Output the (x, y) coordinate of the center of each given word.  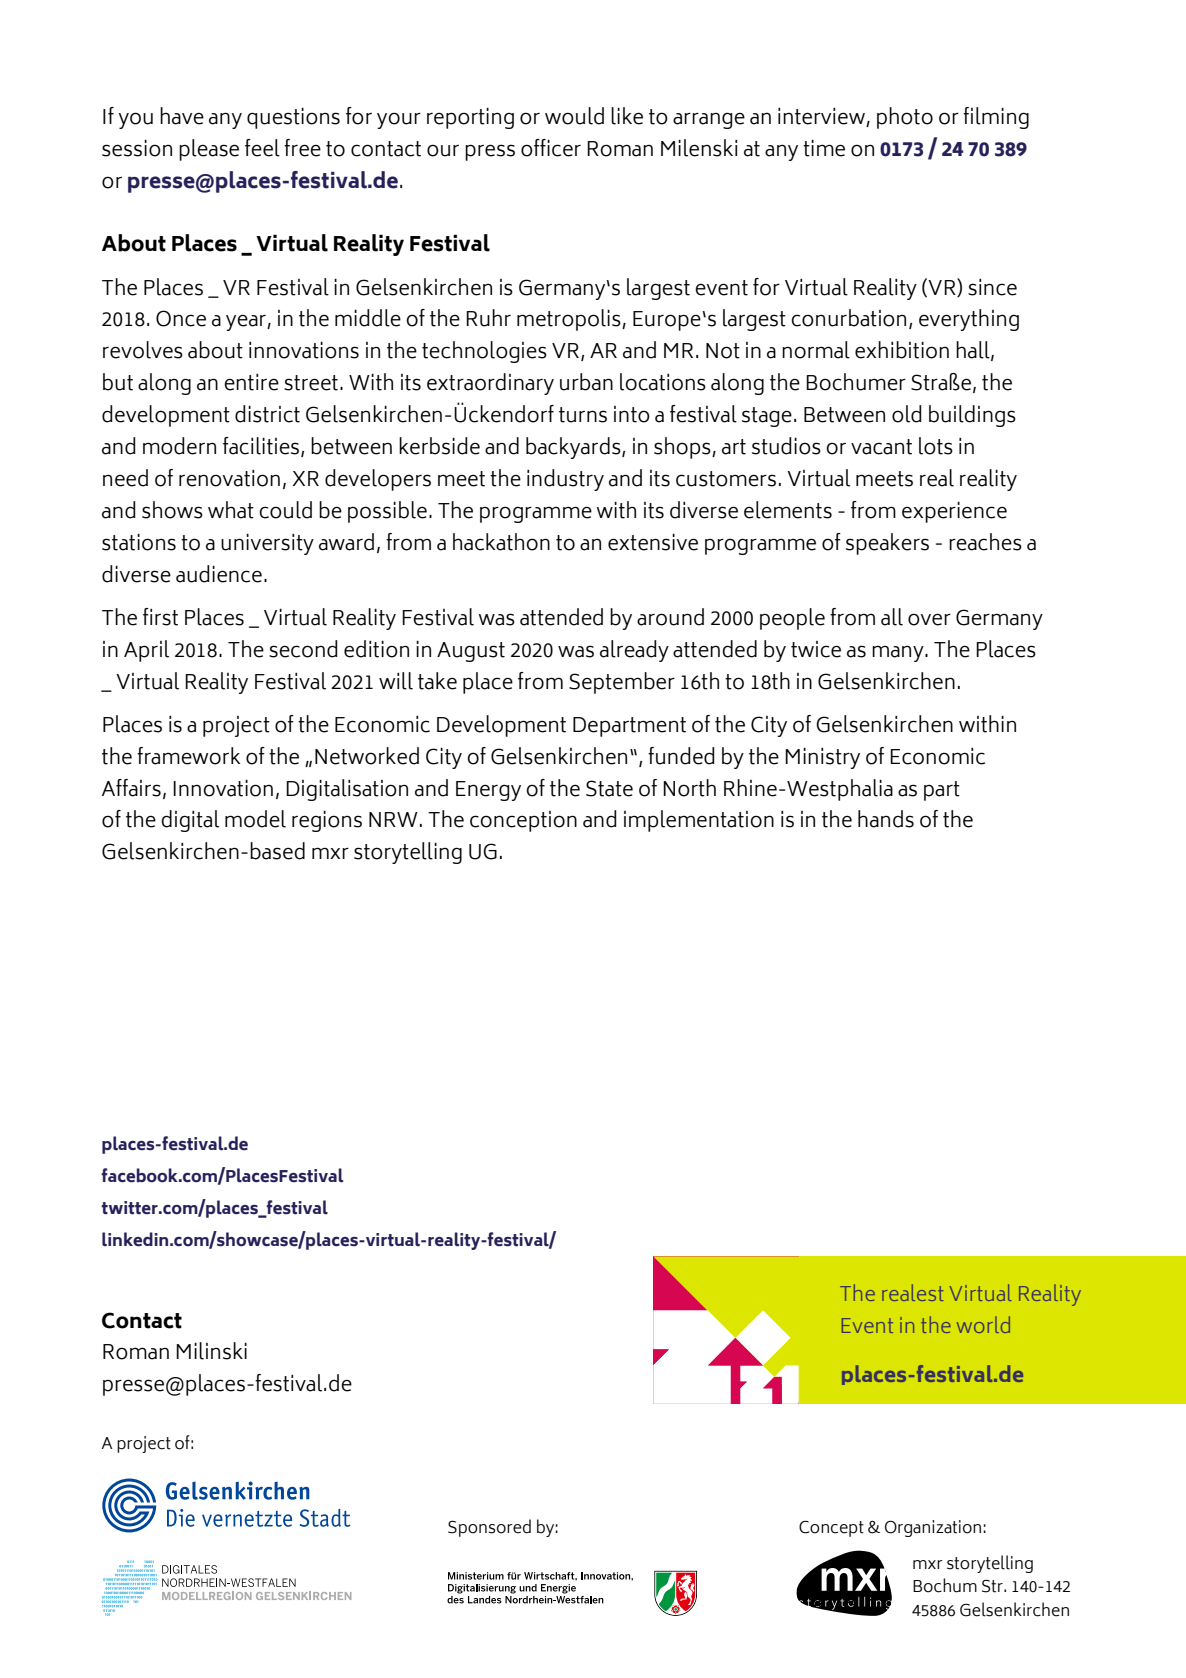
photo (905, 118)
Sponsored (489, 1528)
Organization (934, 1528)
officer (551, 148)
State (609, 788)
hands (886, 819)
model (255, 819)
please (209, 150)
